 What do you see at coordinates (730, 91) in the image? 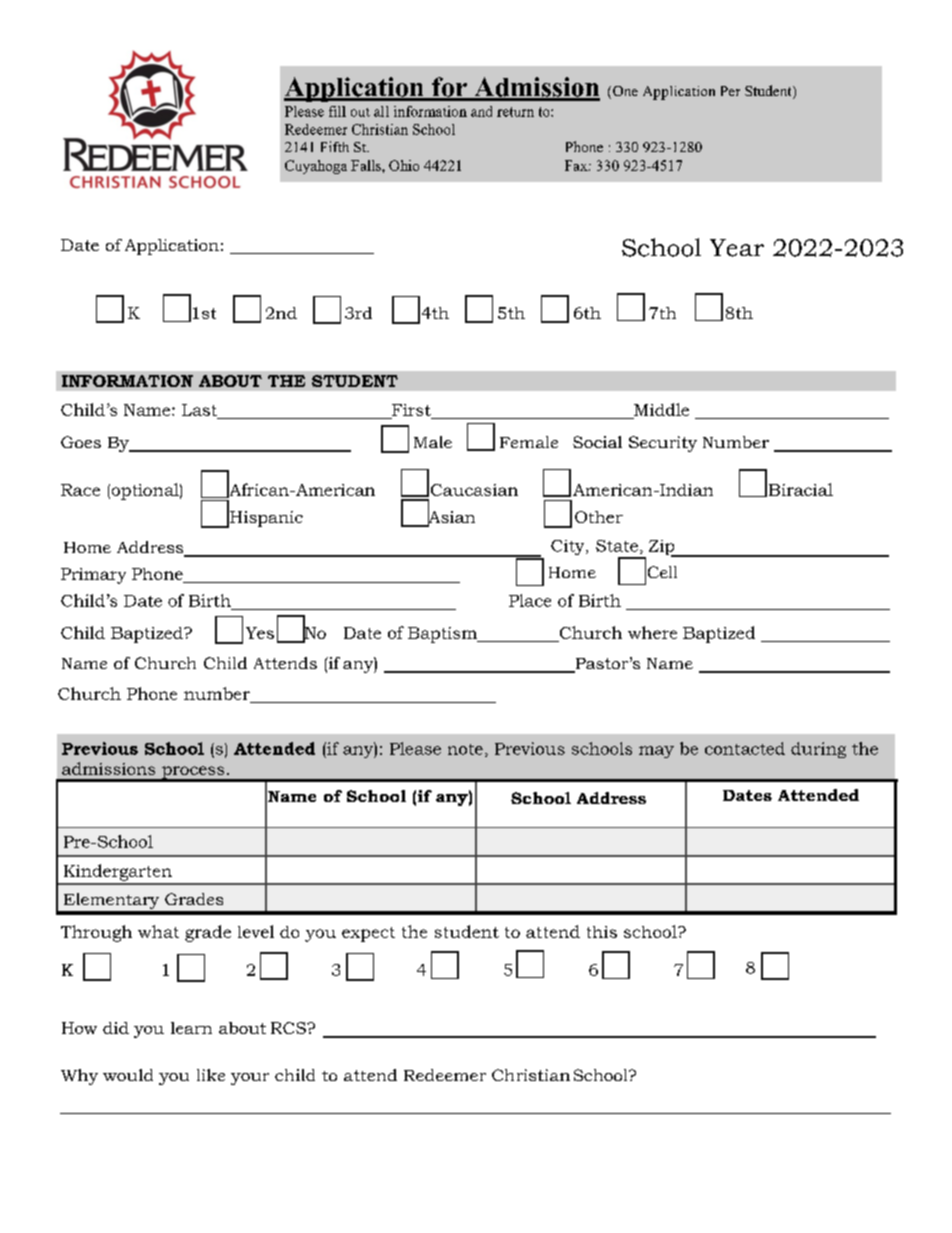
I see `Per` at bounding box center [730, 91].
